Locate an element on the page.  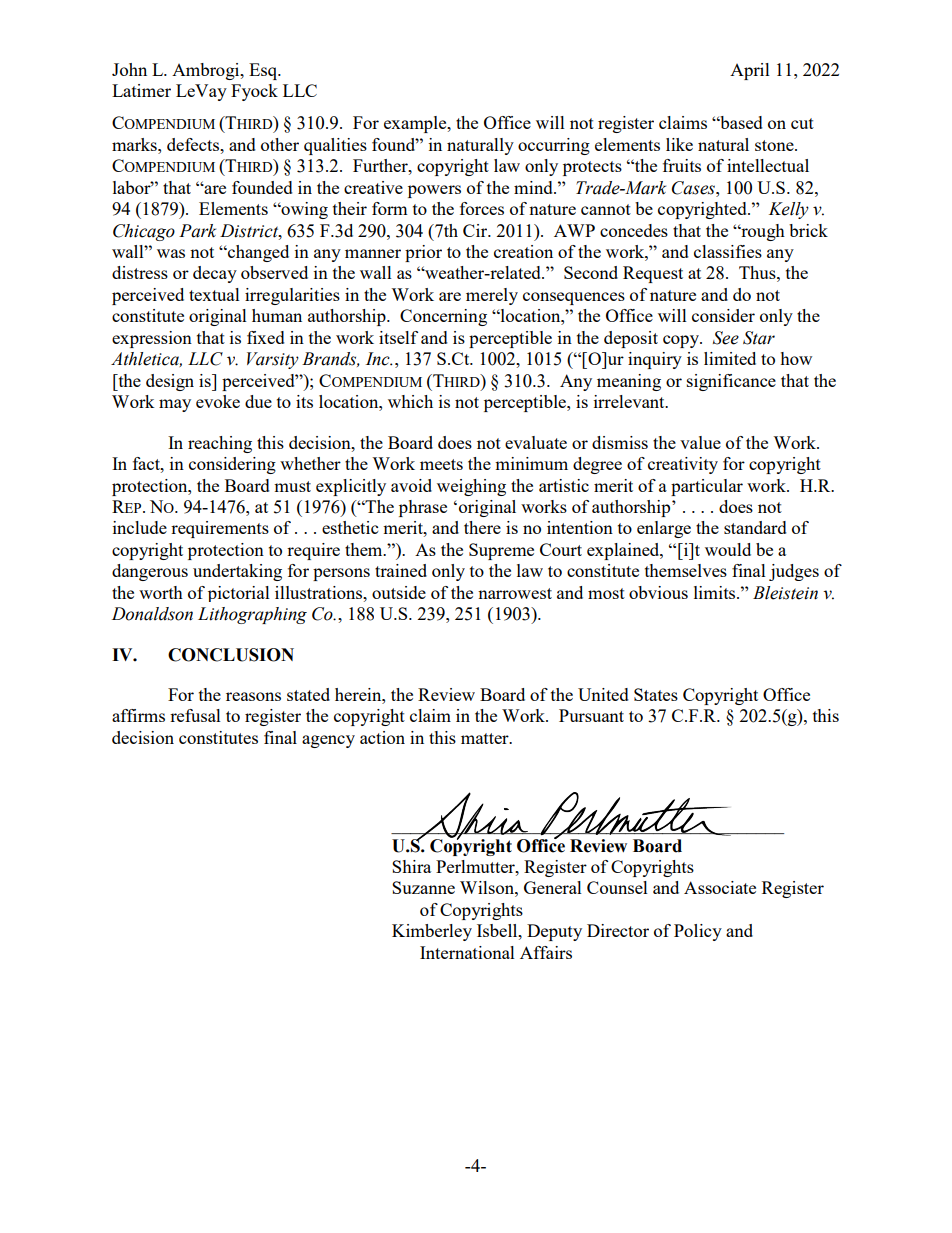
April is located at coordinates (750, 71).
